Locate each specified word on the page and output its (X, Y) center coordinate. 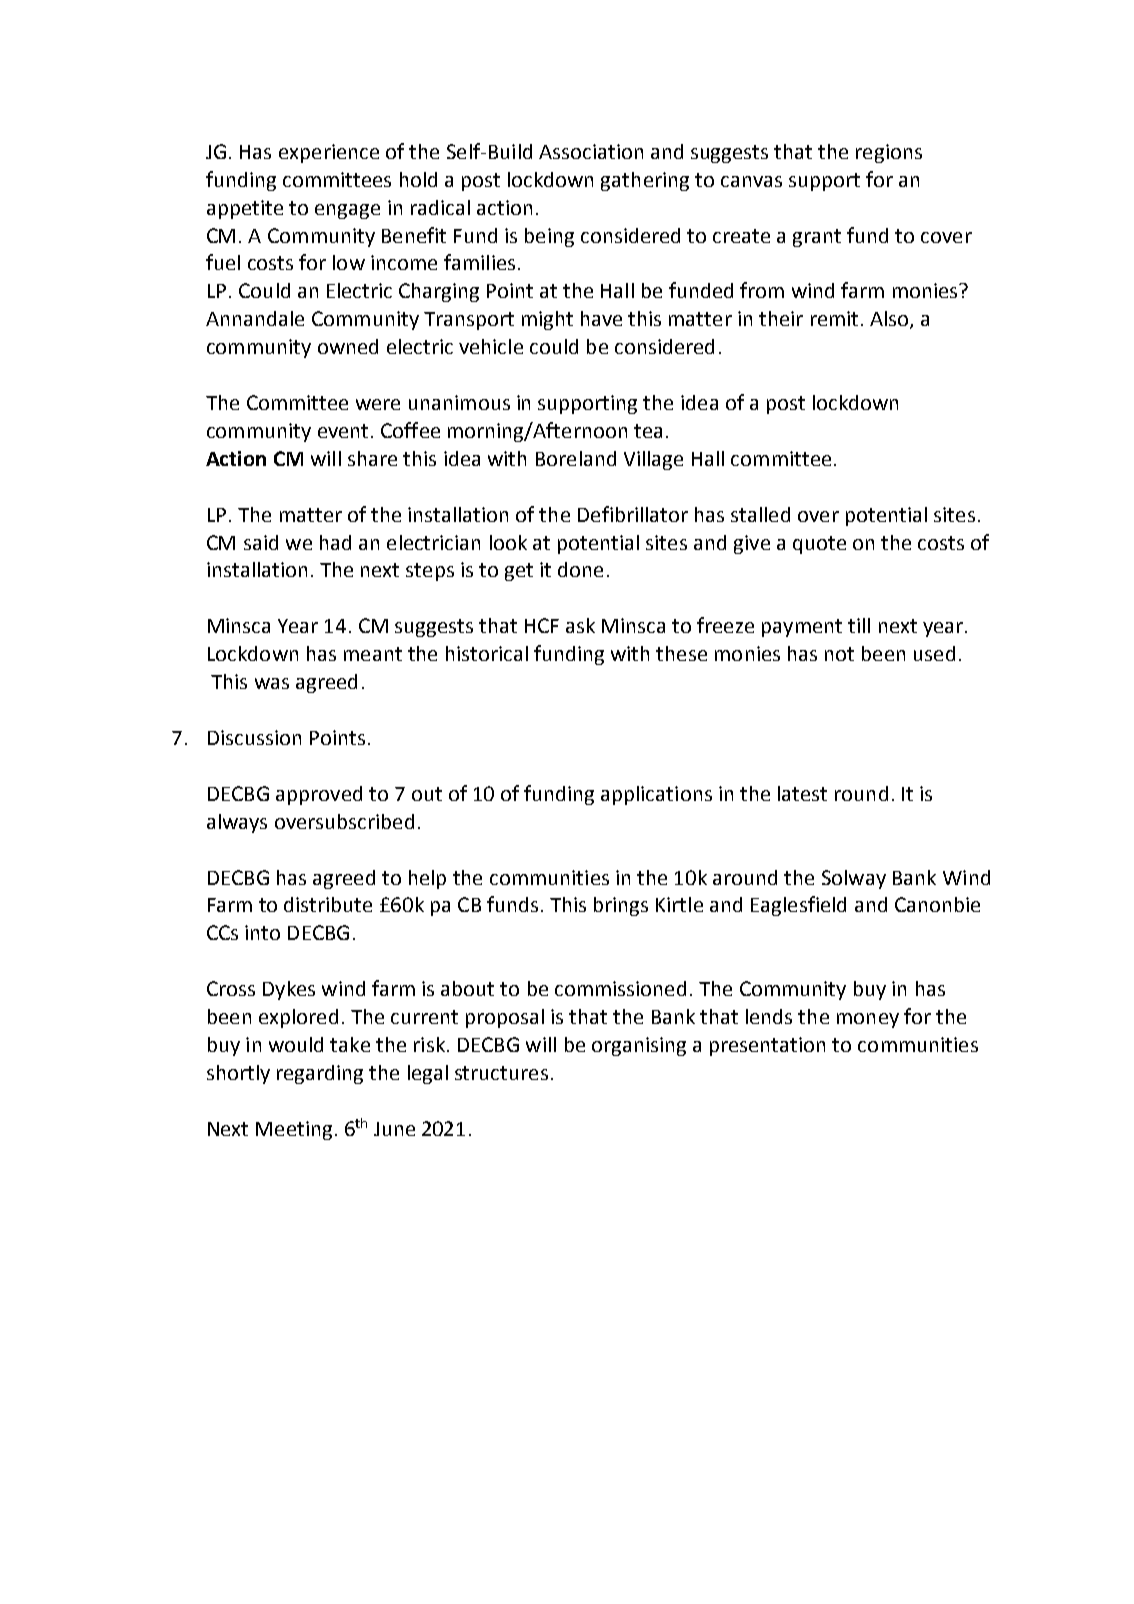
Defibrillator (633, 514)
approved (319, 795)
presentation (767, 1046)
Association (591, 151)
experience (329, 153)
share (372, 458)
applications (656, 795)
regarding (320, 1074)
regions (889, 153)
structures (501, 1073)
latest (802, 793)
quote (819, 545)
